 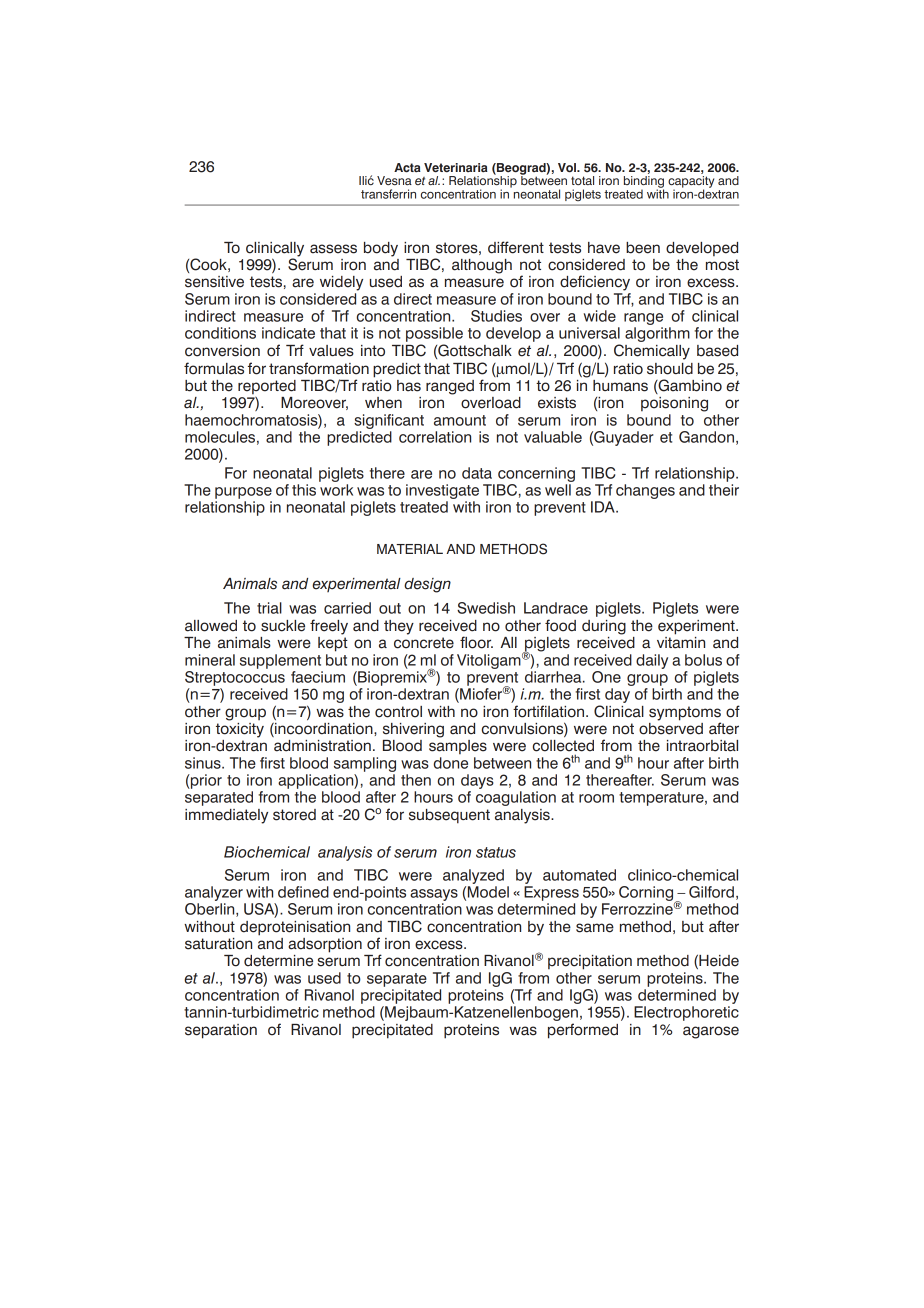 I want to click on purpose, so click(x=243, y=493).
